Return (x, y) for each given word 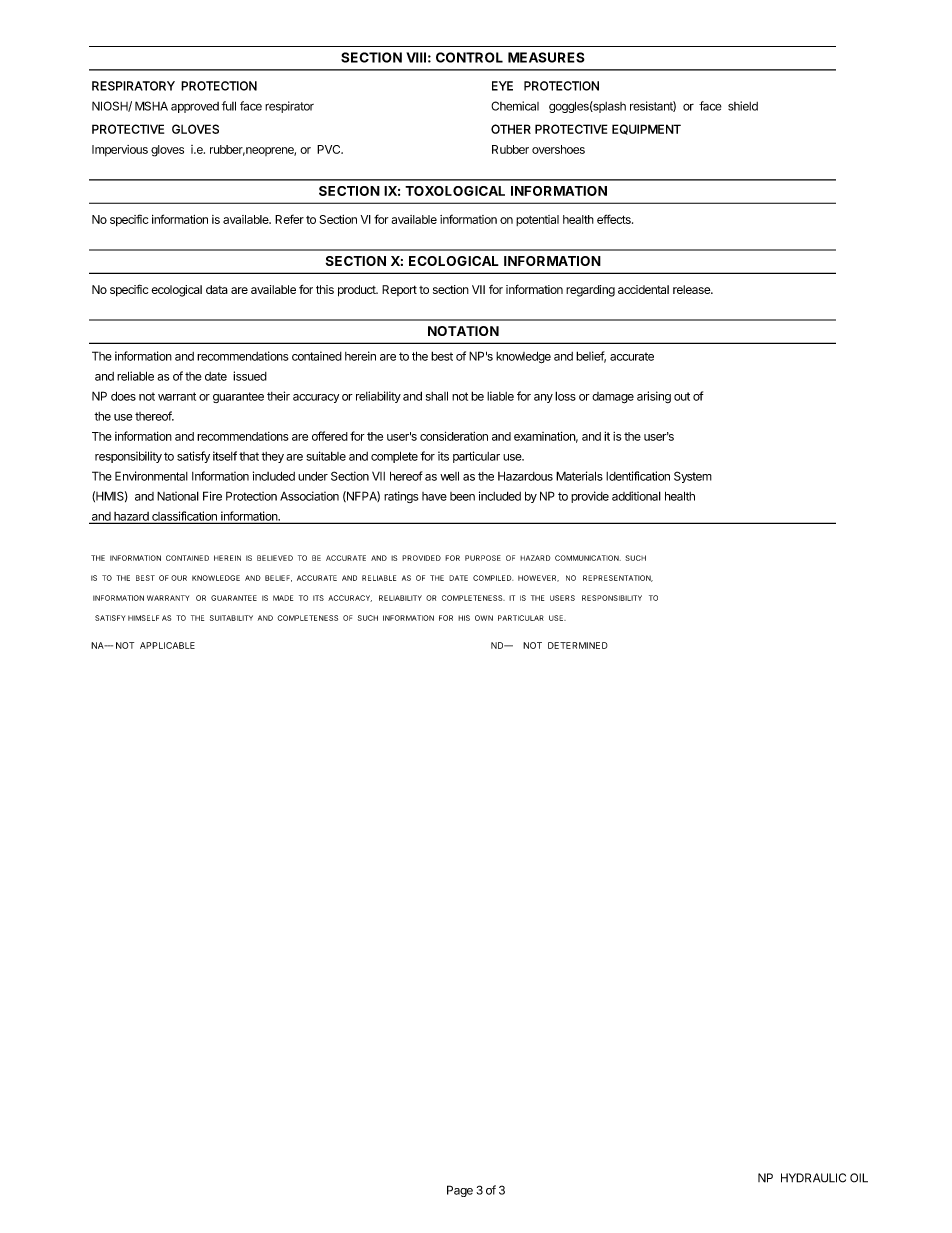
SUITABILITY (231, 618)
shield (743, 106)
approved (195, 107)
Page (460, 1191)
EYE (502, 86)
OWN (484, 618)
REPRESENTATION (618, 578)
